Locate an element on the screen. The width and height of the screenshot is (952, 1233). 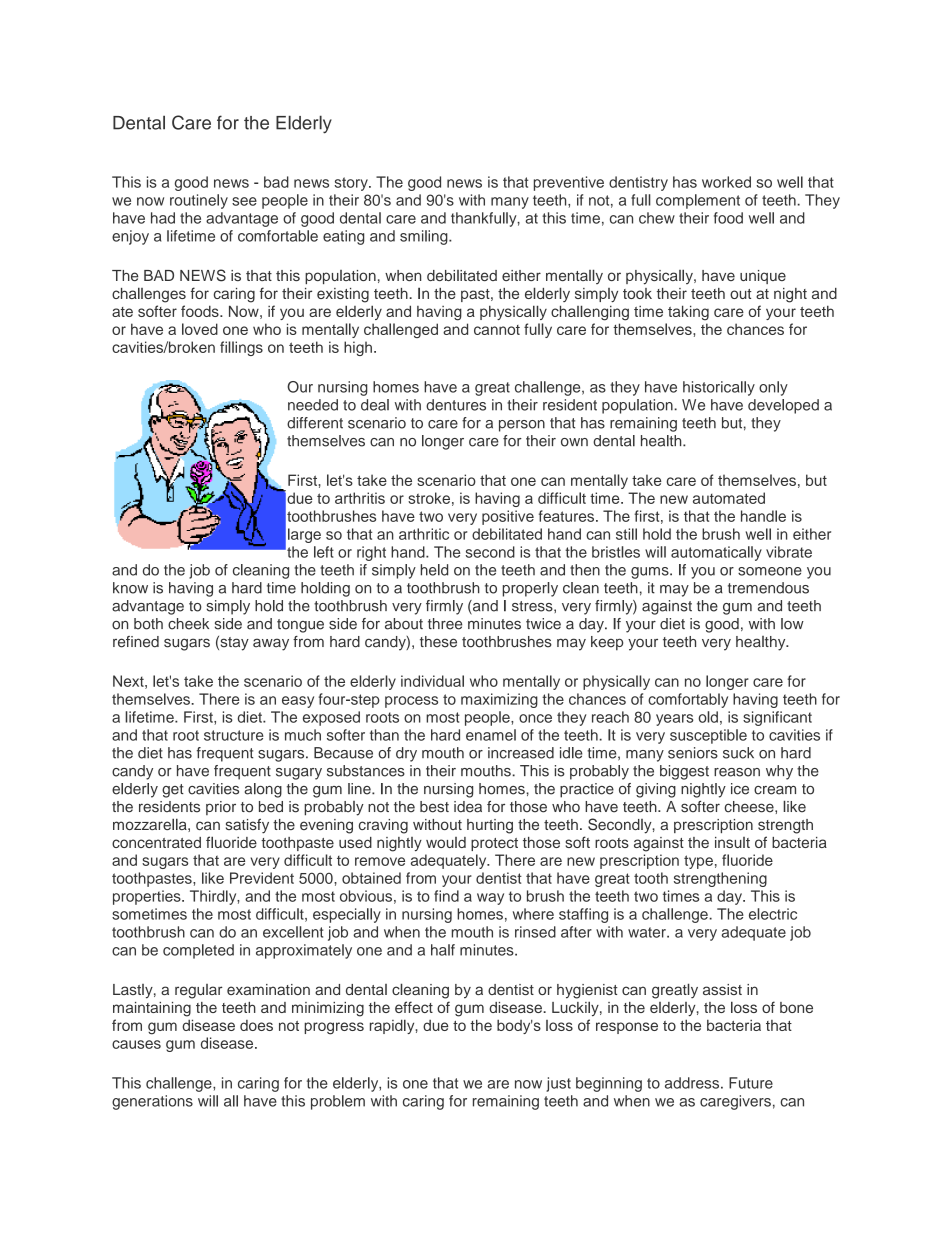
these is located at coordinates (438, 642).
